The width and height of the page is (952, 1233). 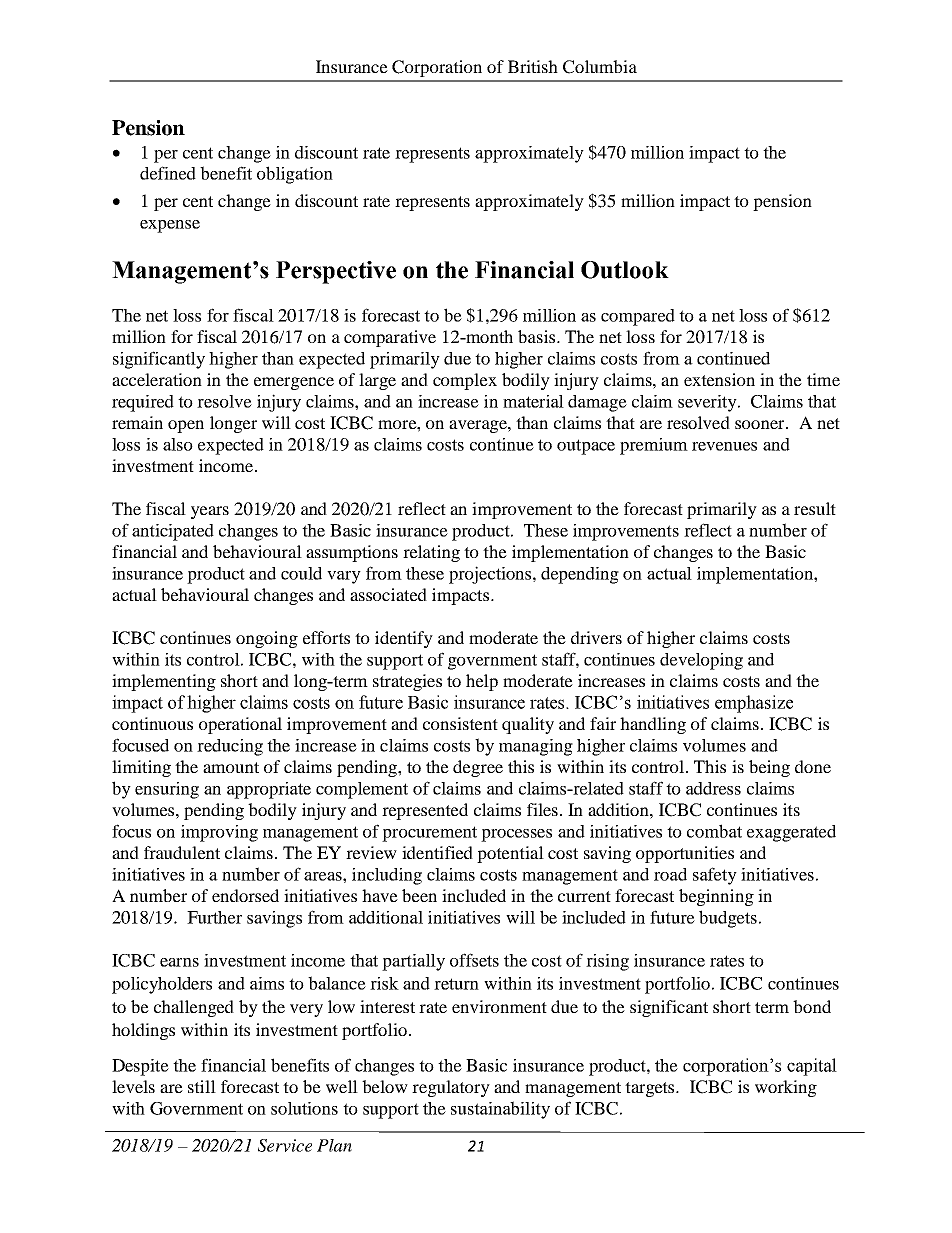 I want to click on Further, so click(x=214, y=917).
